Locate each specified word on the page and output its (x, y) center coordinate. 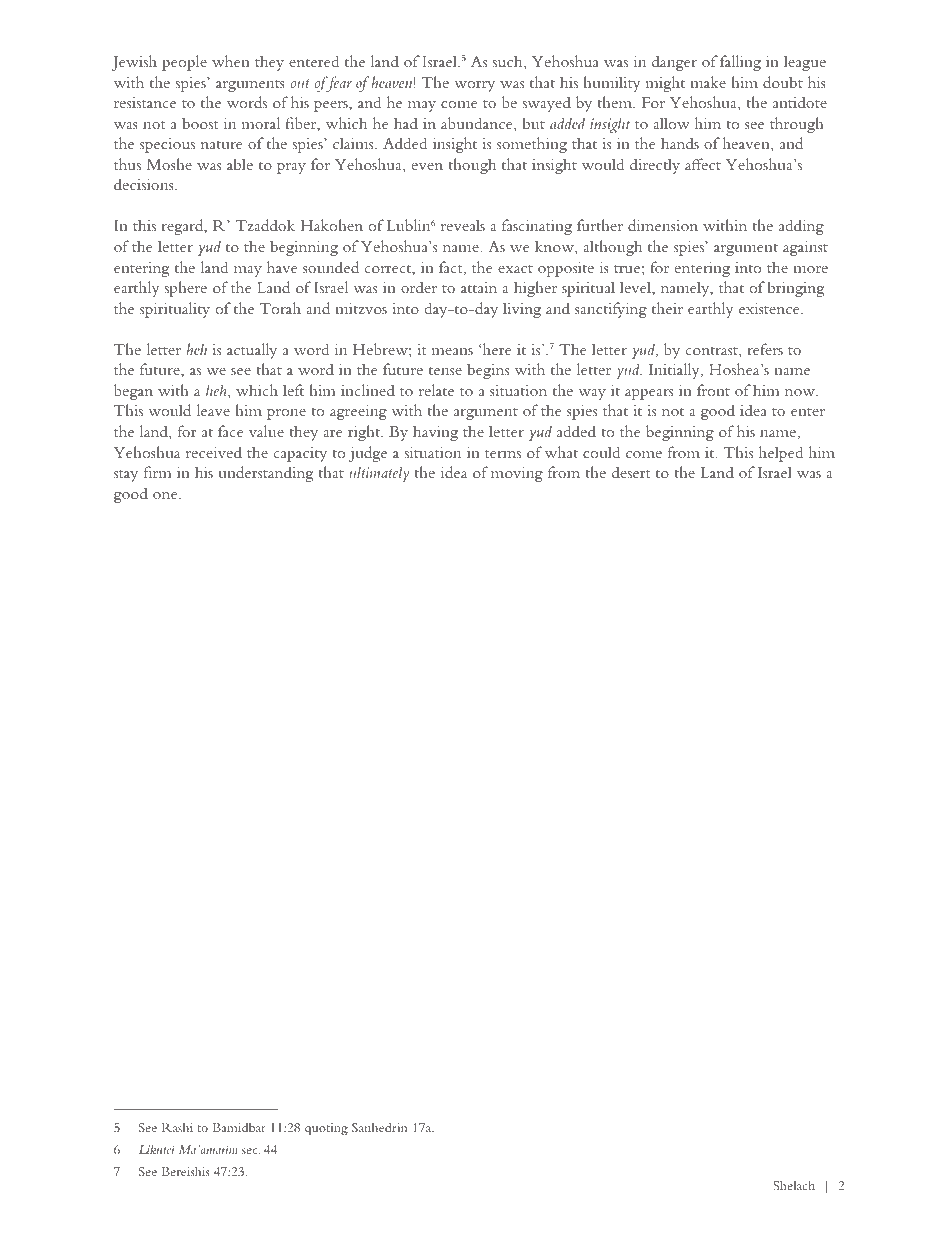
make (708, 82)
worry (474, 86)
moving (517, 474)
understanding (265, 474)
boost (200, 123)
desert (631, 472)
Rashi (177, 1127)
